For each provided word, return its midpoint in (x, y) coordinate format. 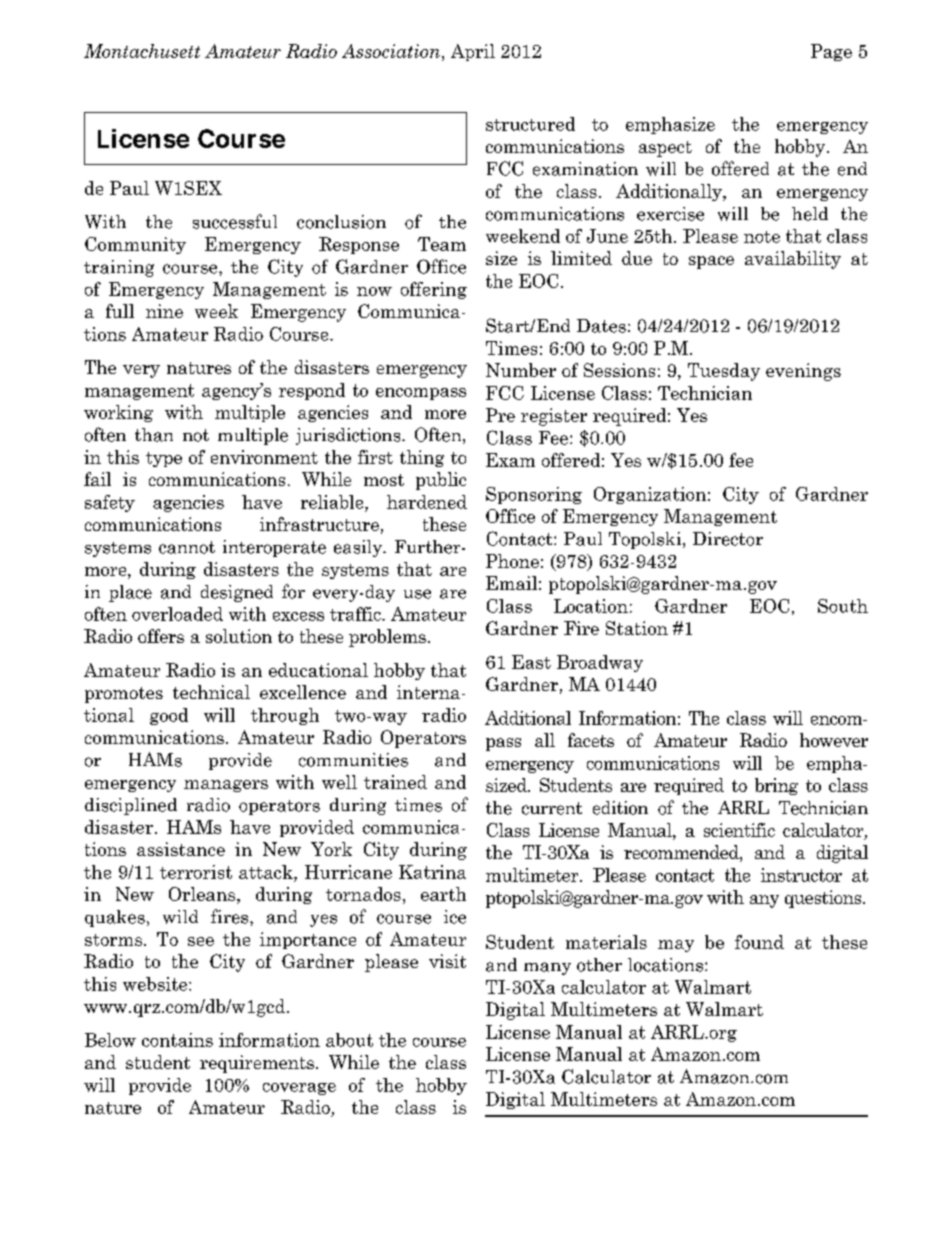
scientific (739, 830)
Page (831, 52)
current (552, 808)
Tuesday (724, 372)
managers (226, 786)
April (473, 52)
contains (177, 1040)
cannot (187, 547)
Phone (512, 561)
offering (434, 290)
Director (728, 539)
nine (164, 311)
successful (235, 221)
